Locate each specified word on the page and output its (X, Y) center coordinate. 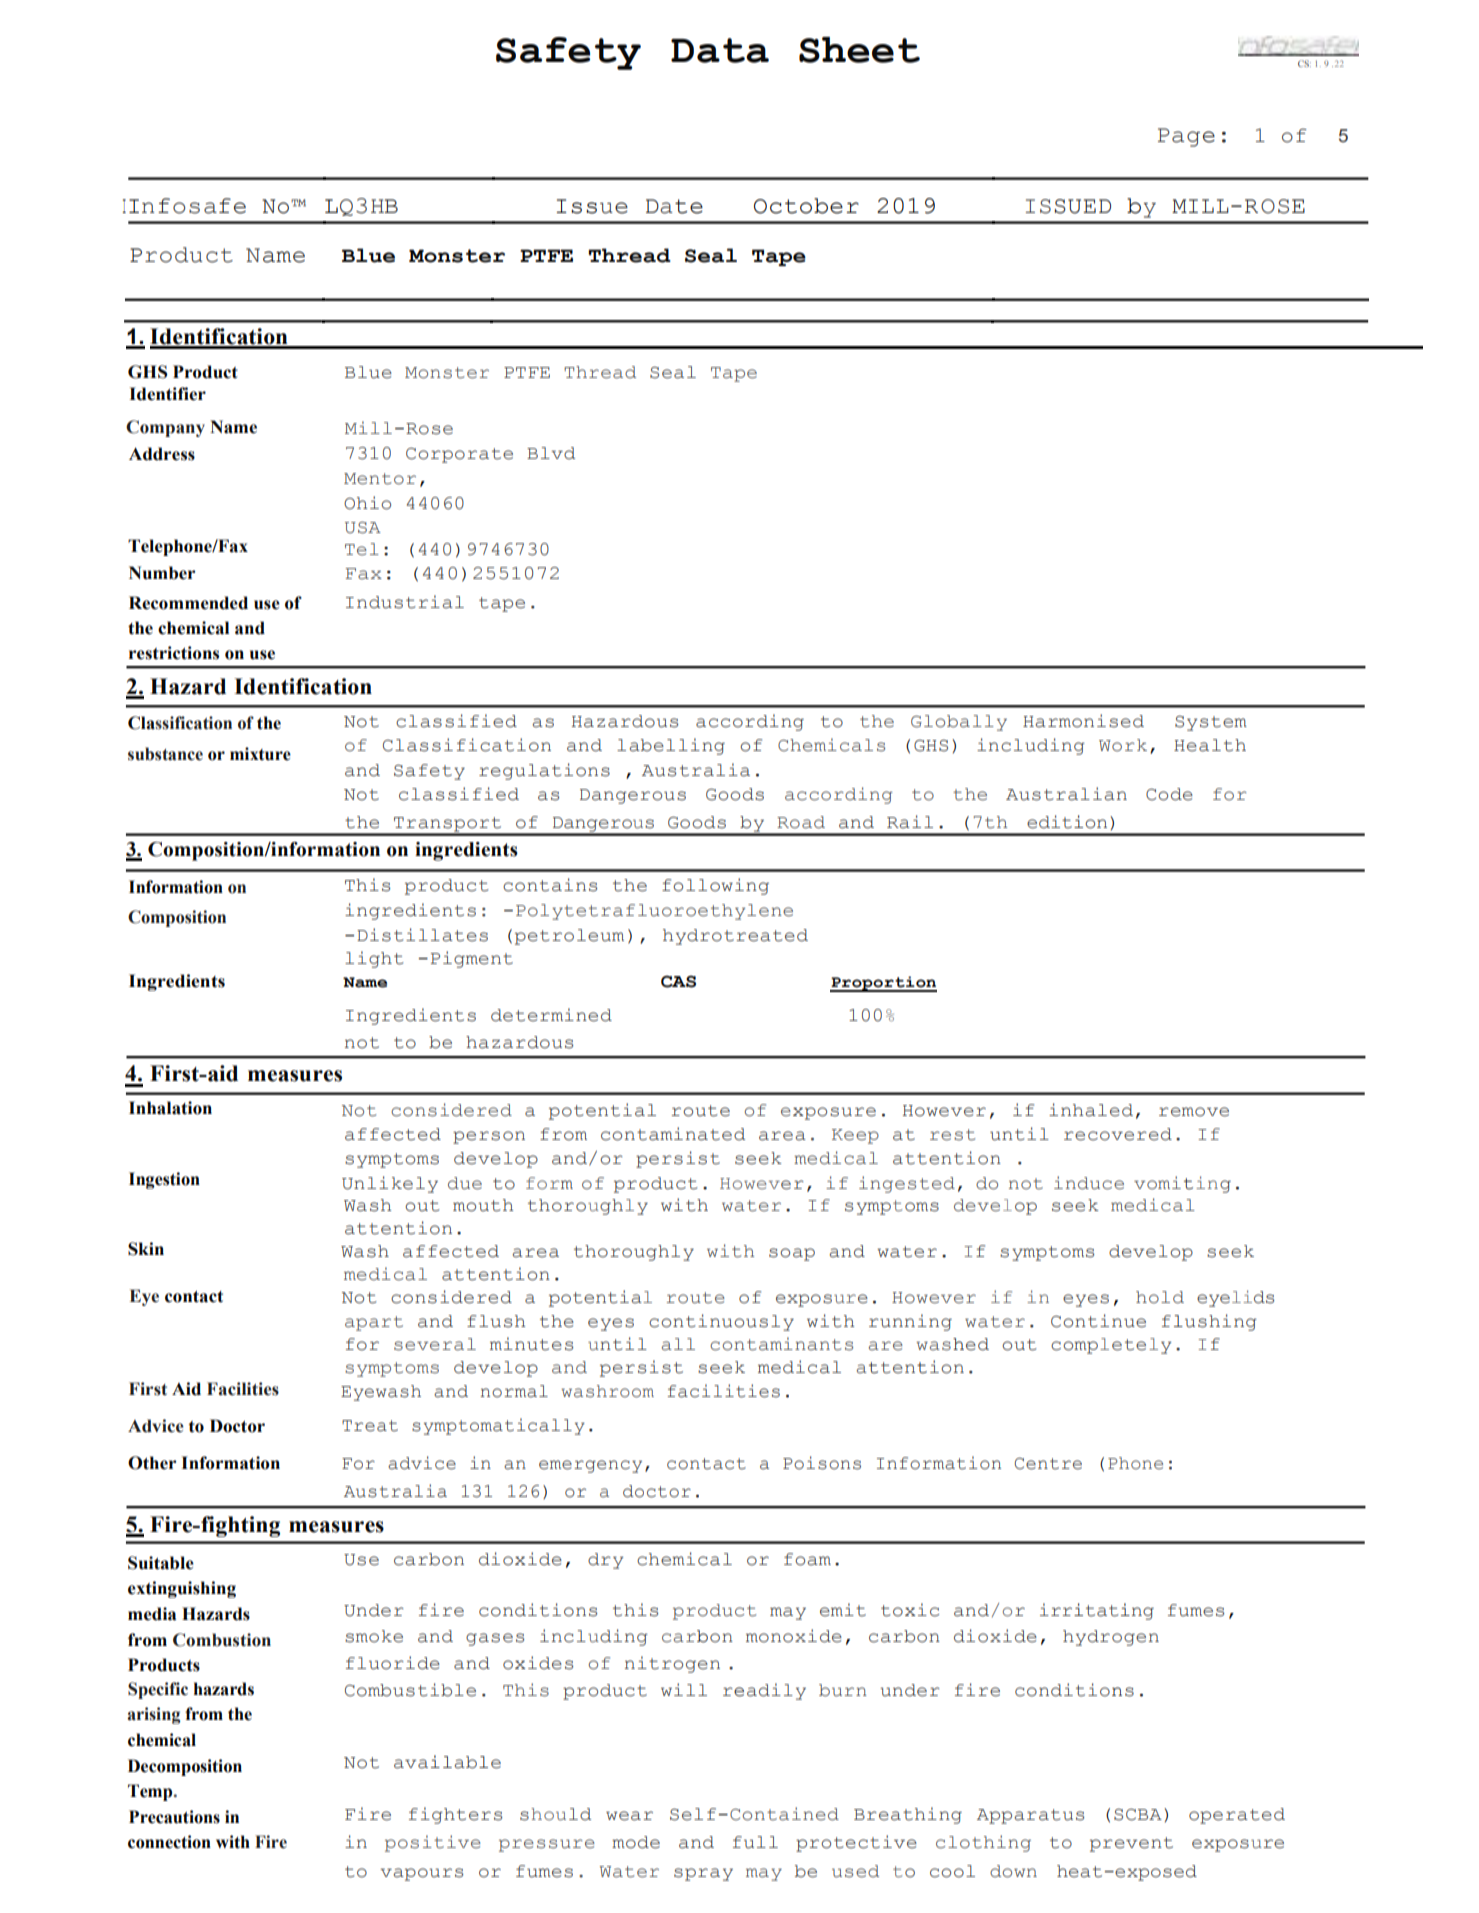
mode (636, 1842)
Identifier (167, 394)
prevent (1131, 1844)
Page (1186, 137)
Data (720, 50)
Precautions (174, 1817)
